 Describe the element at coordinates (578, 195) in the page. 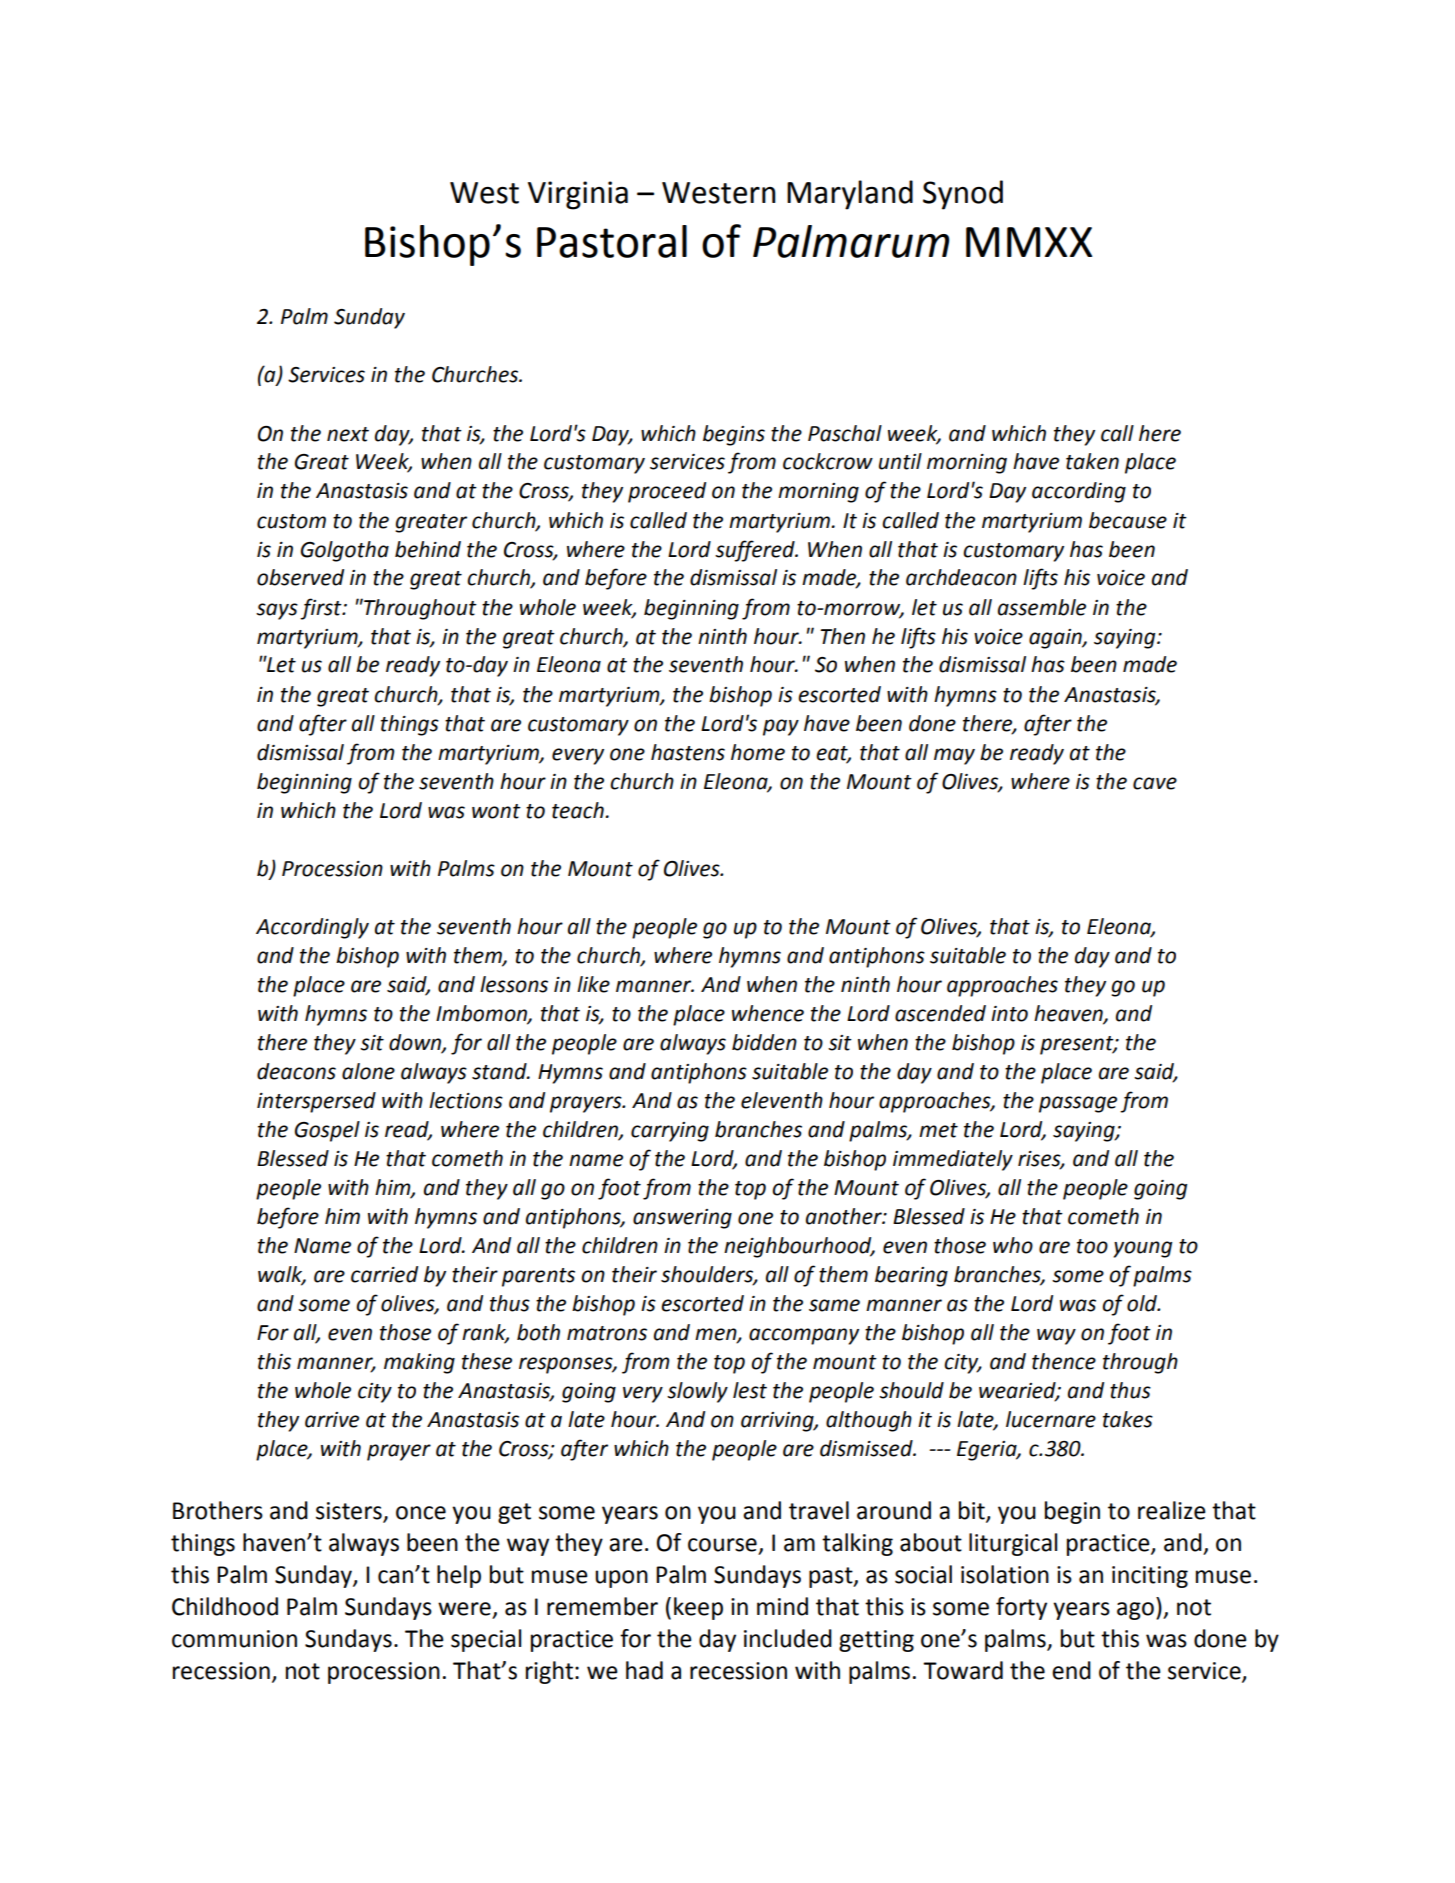

I see `Virginia` at that location.
